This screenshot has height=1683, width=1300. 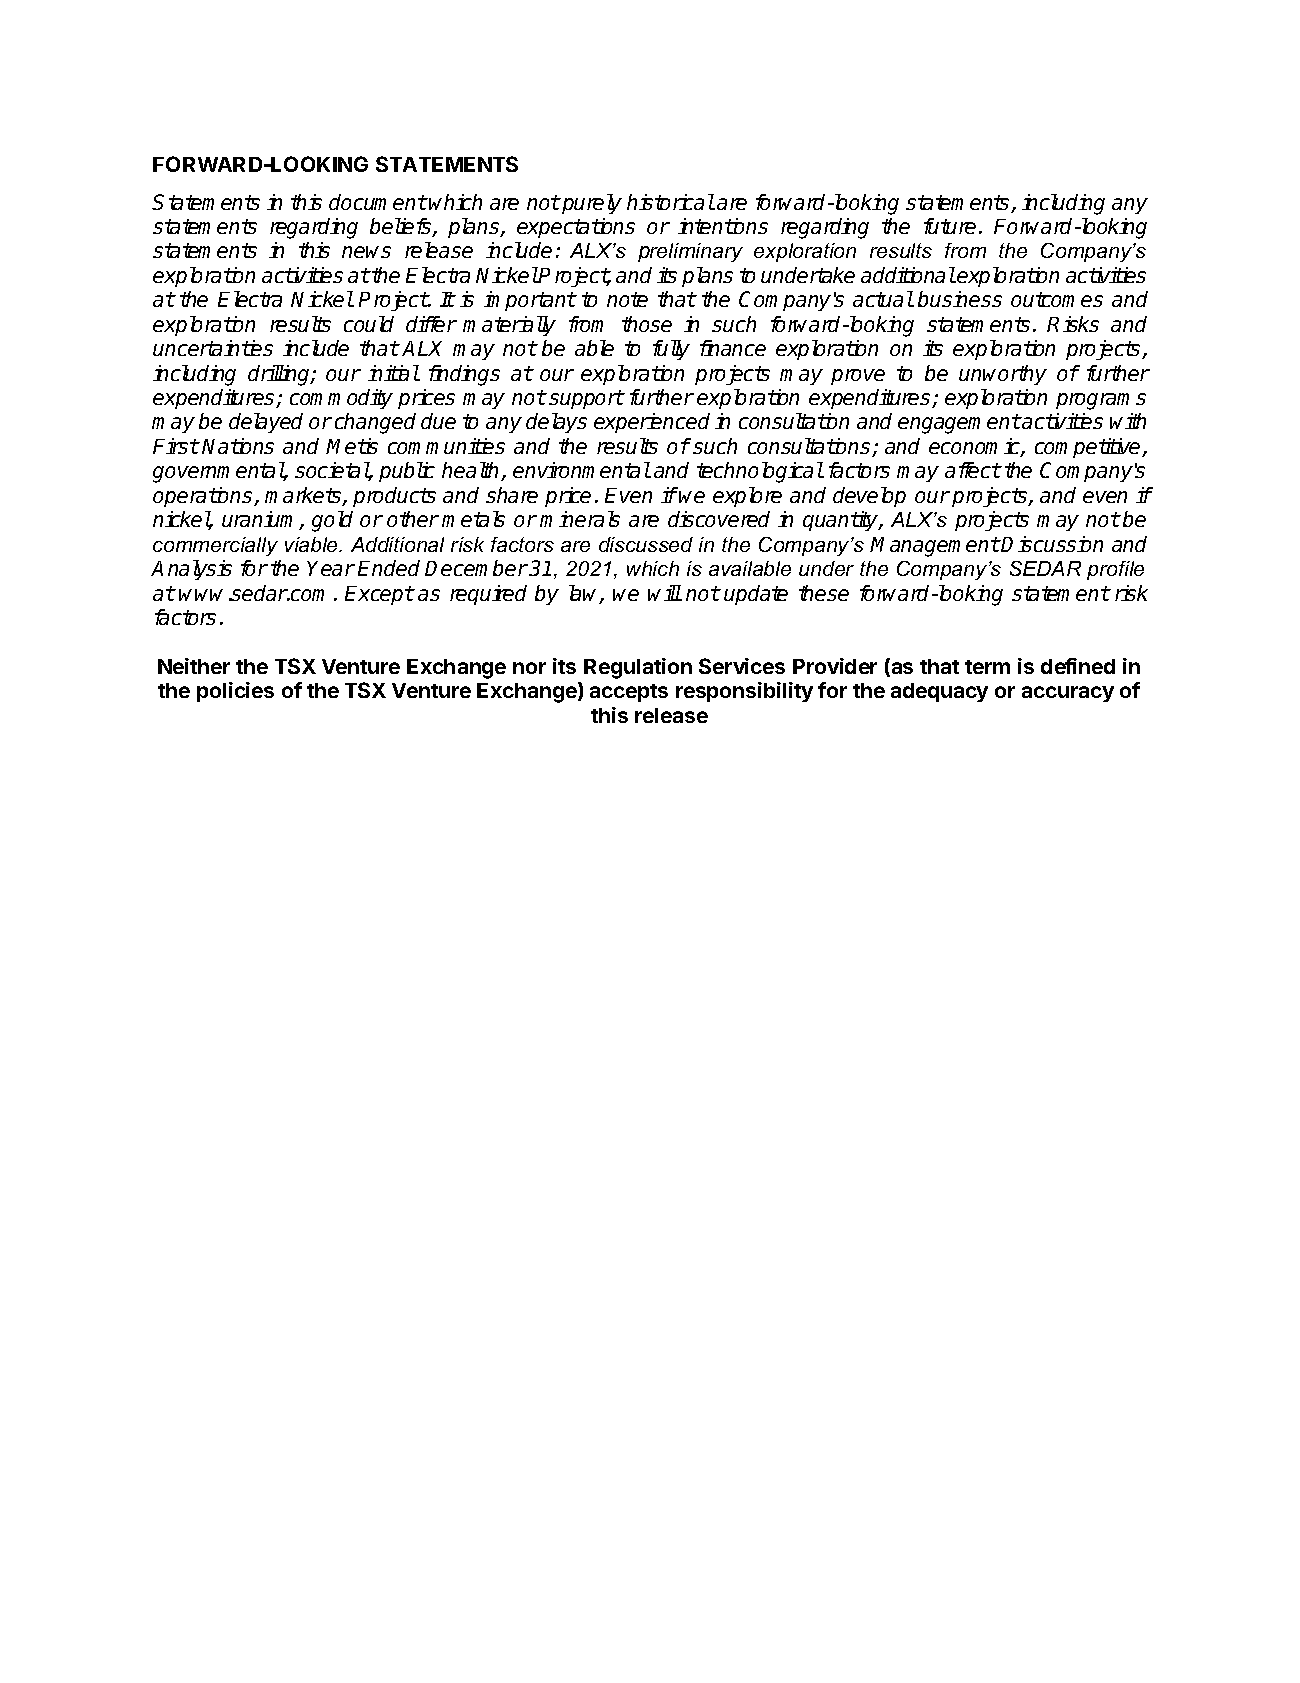 What do you see at coordinates (972, 470) in the screenshot?
I see `affect` at bounding box center [972, 470].
